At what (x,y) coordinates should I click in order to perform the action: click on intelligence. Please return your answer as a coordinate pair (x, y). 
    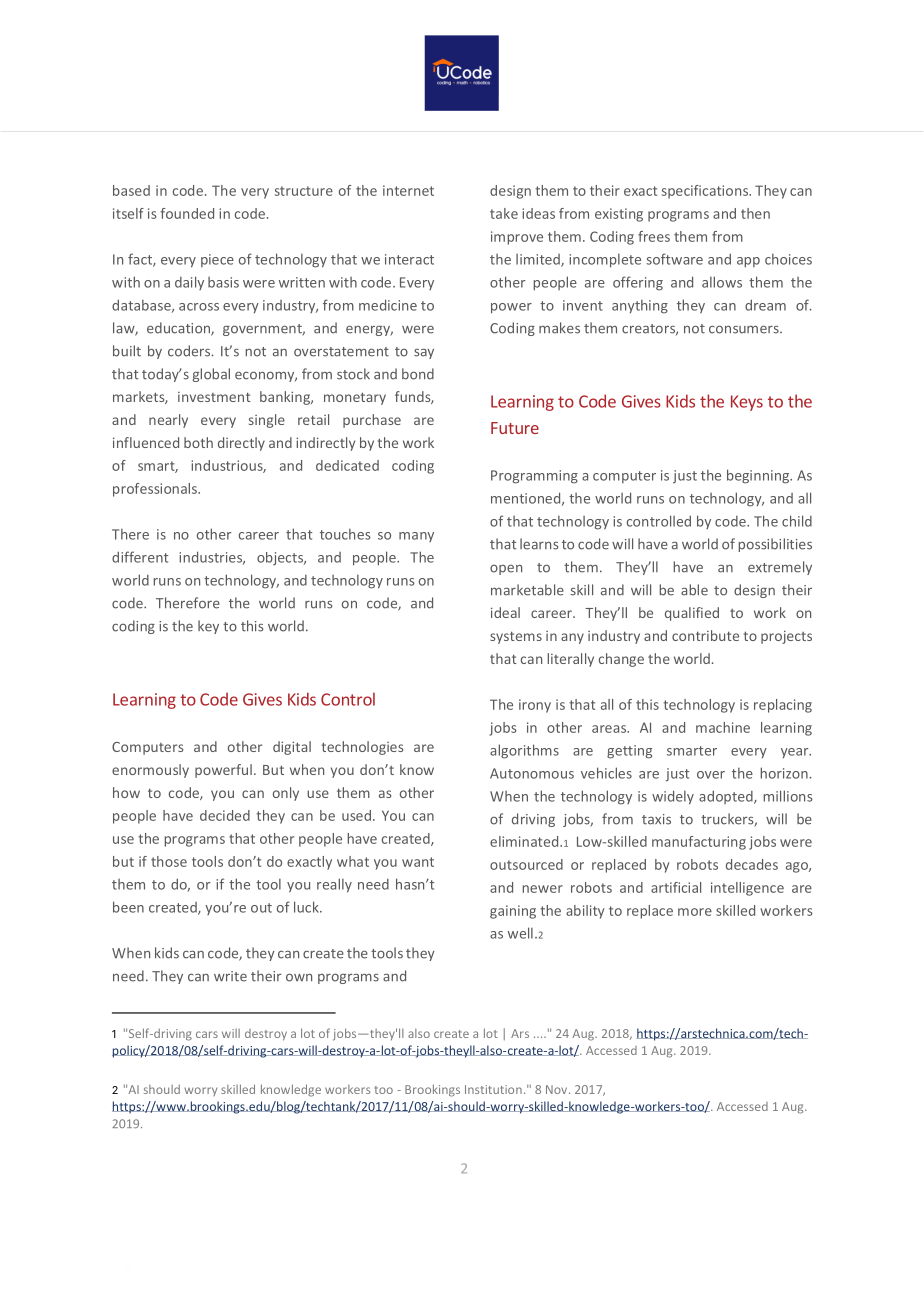
    Looking at the image, I should click on (747, 889).
